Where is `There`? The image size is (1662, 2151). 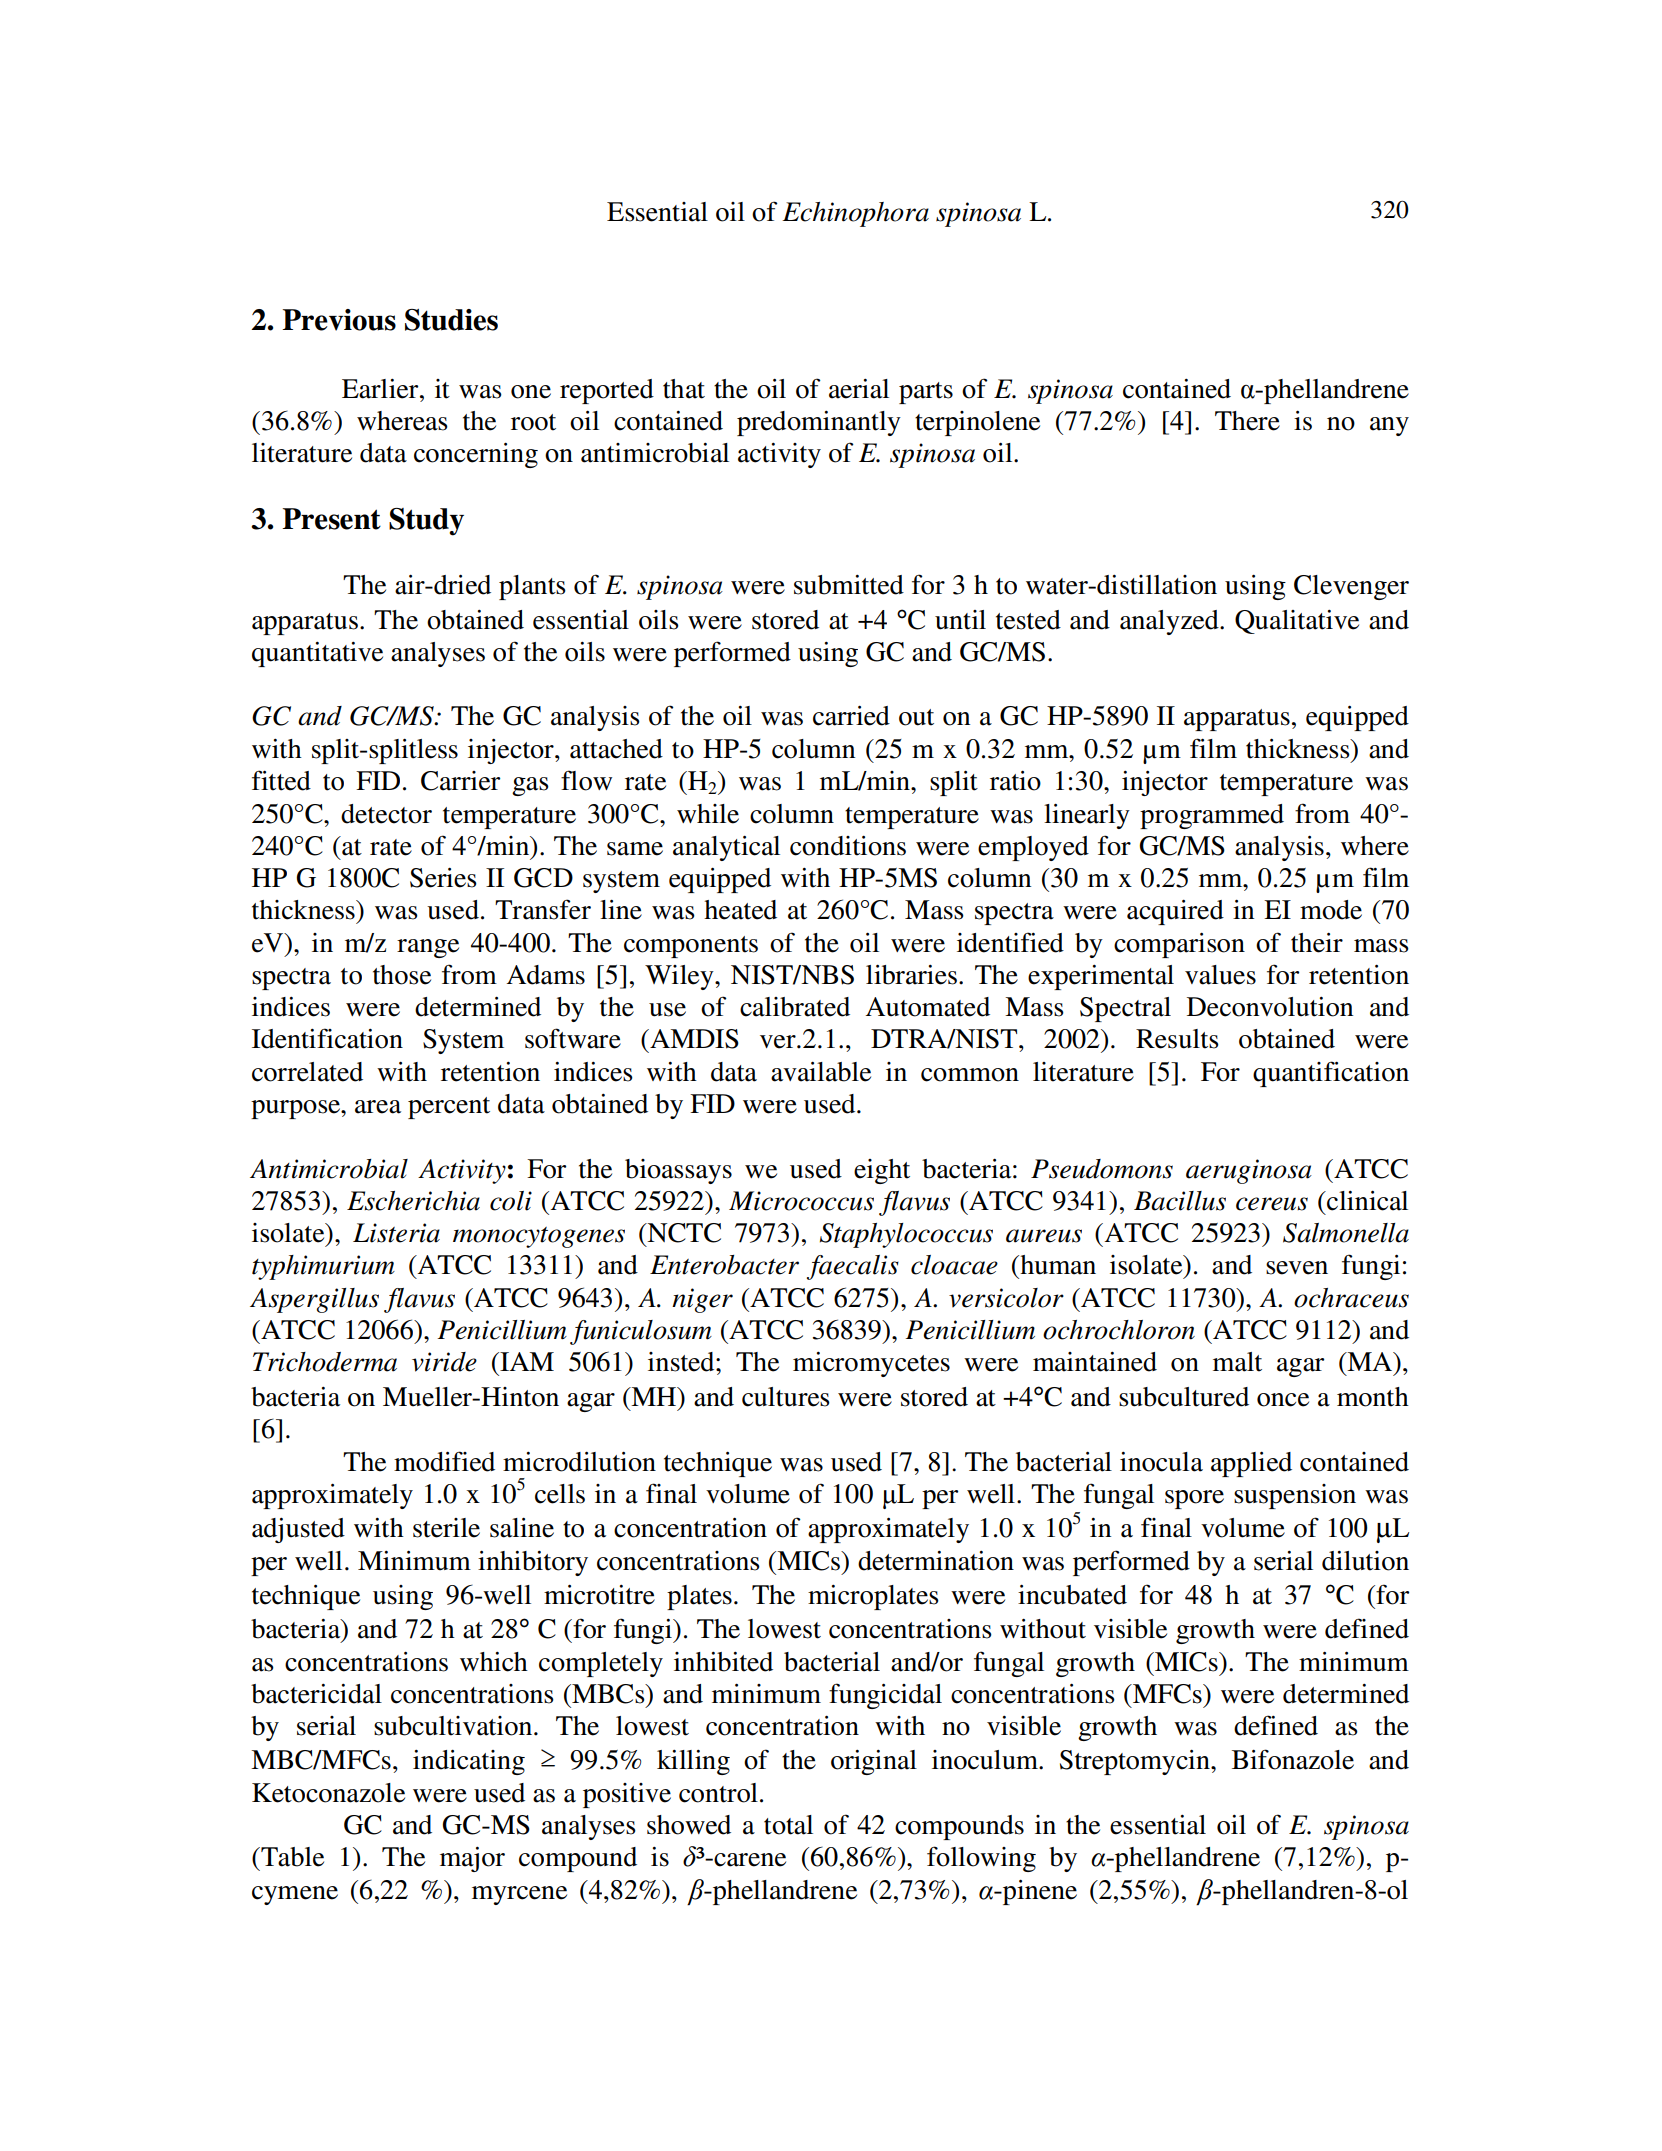 There is located at coordinates (1247, 421).
